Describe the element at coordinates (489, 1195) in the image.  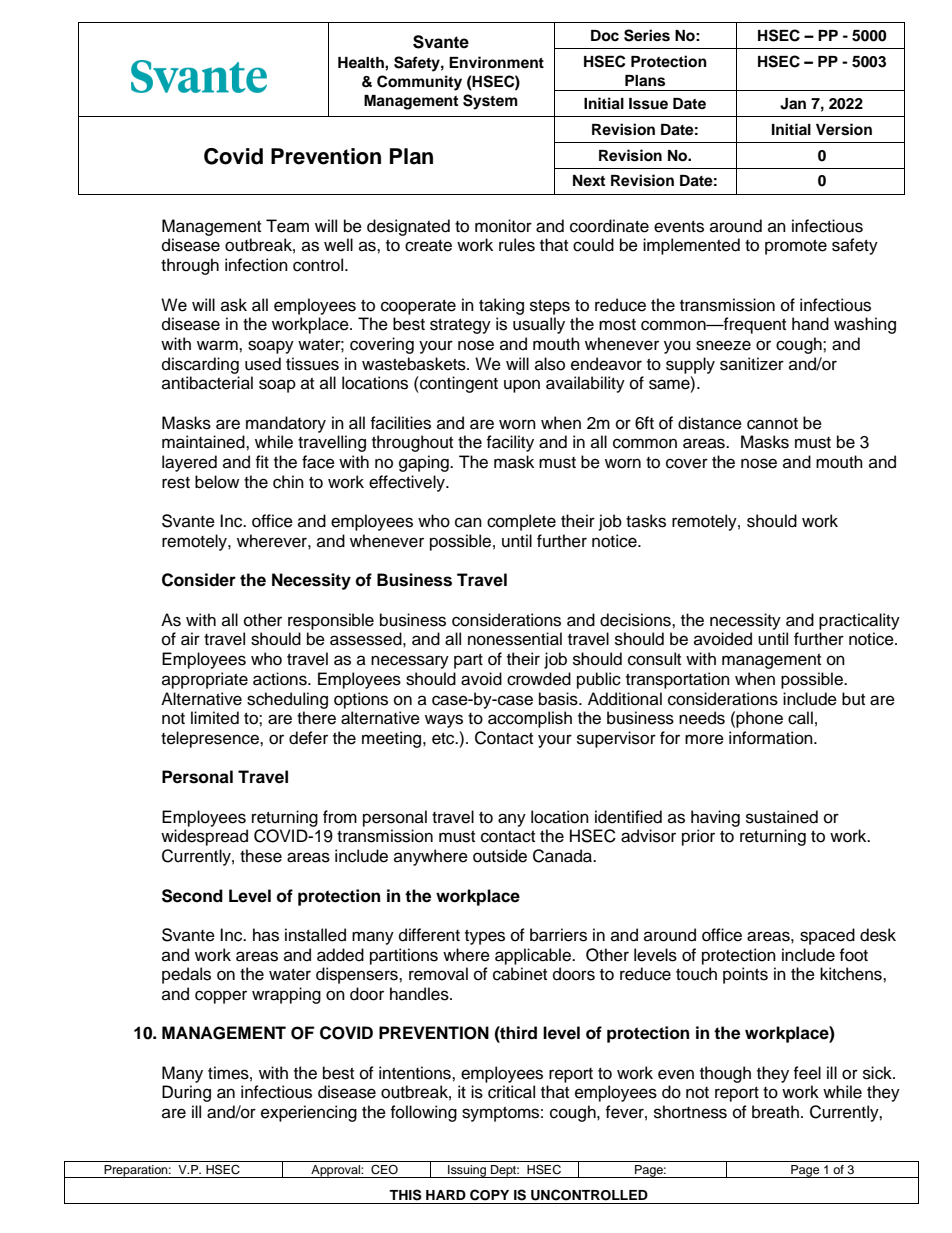
I see `COPY` at that location.
